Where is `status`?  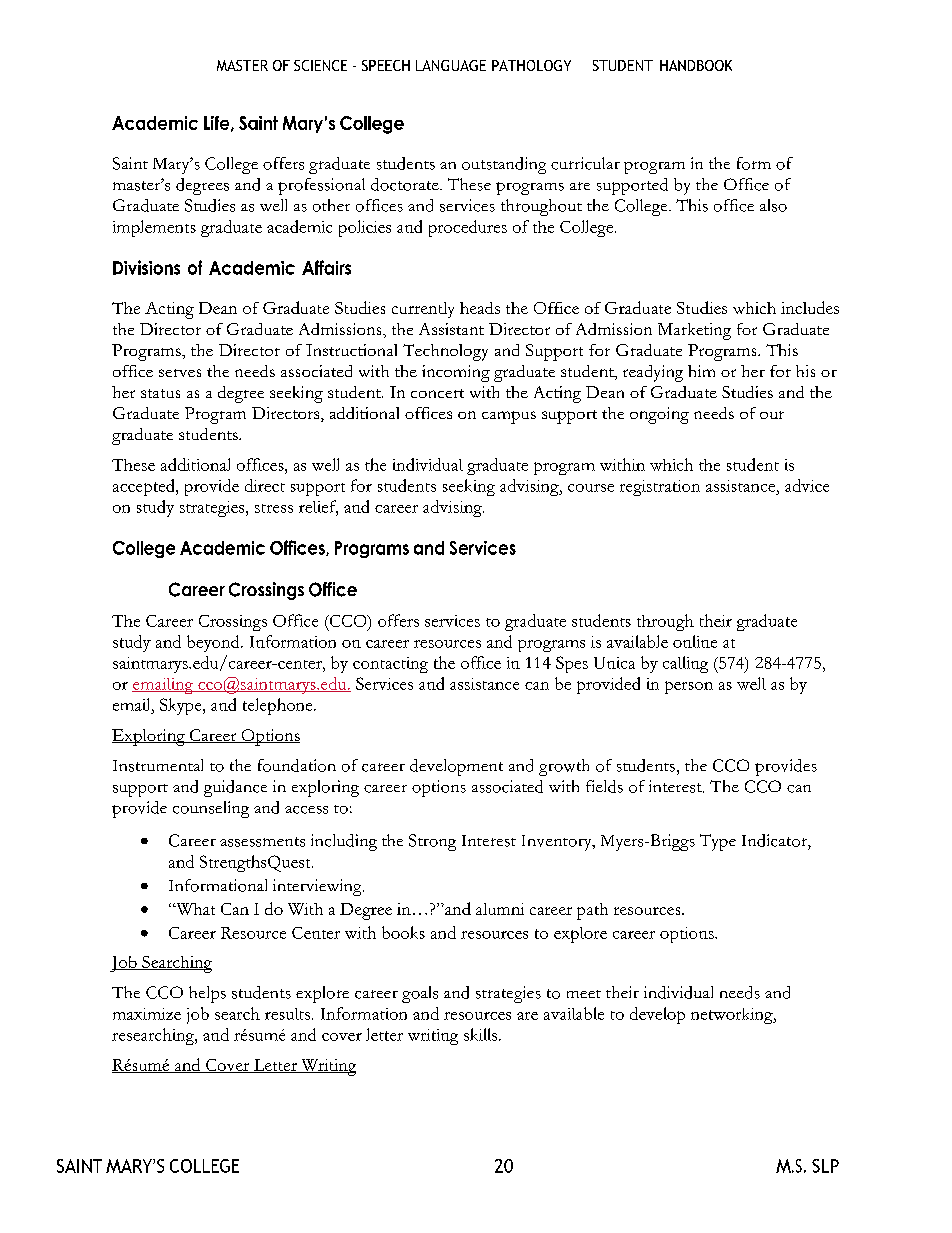 status is located at coordinates (160, 393).
